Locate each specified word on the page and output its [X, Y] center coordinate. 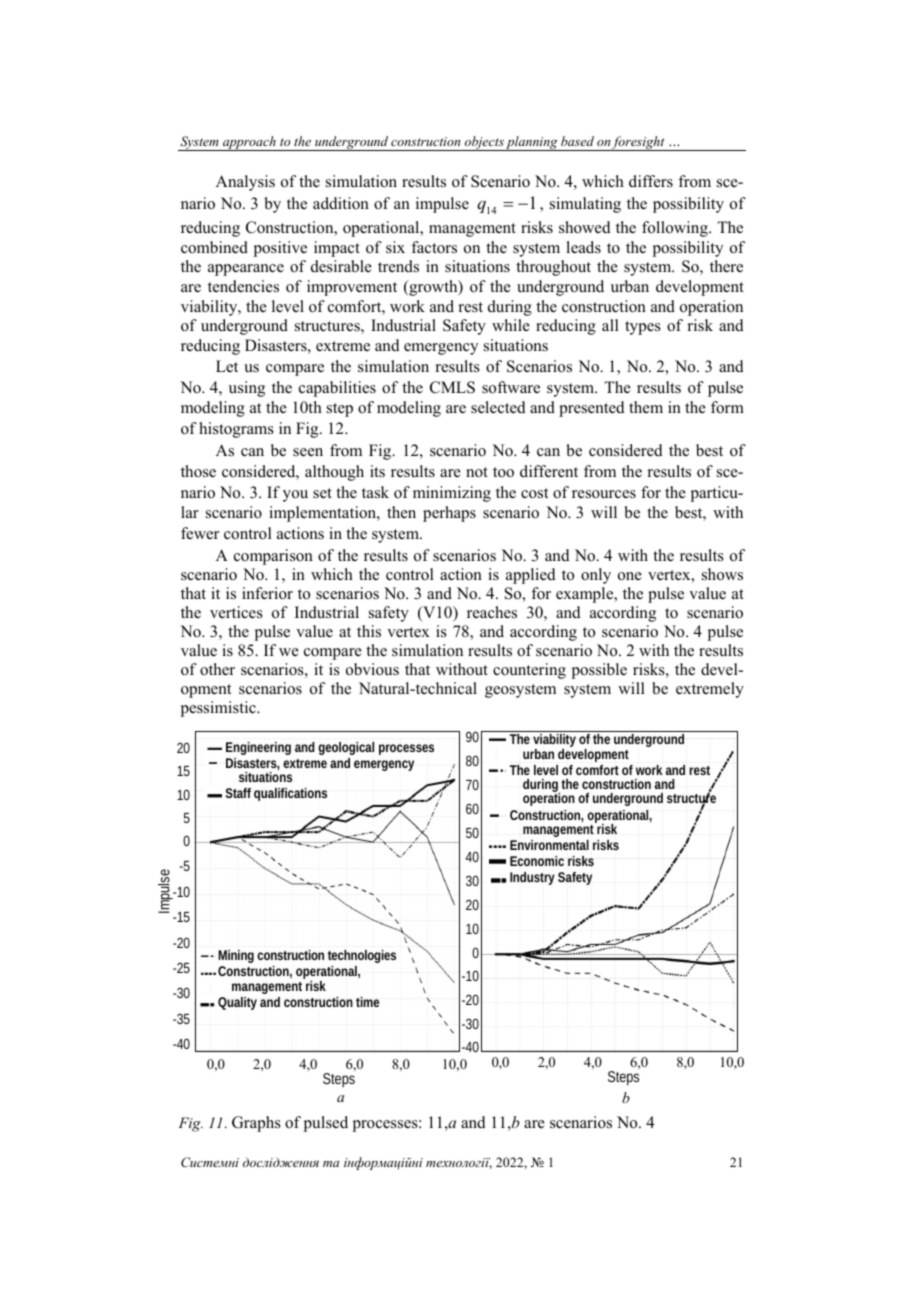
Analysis [245, 183]
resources [604, 494]
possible [599, 671]
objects [484, 143]
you [295, 496]
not [477, 472]
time [367, 1002]
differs [651, 181]
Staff [238, 793]
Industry [532, 878]
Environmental [549, 845]
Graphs [256, 1124]
